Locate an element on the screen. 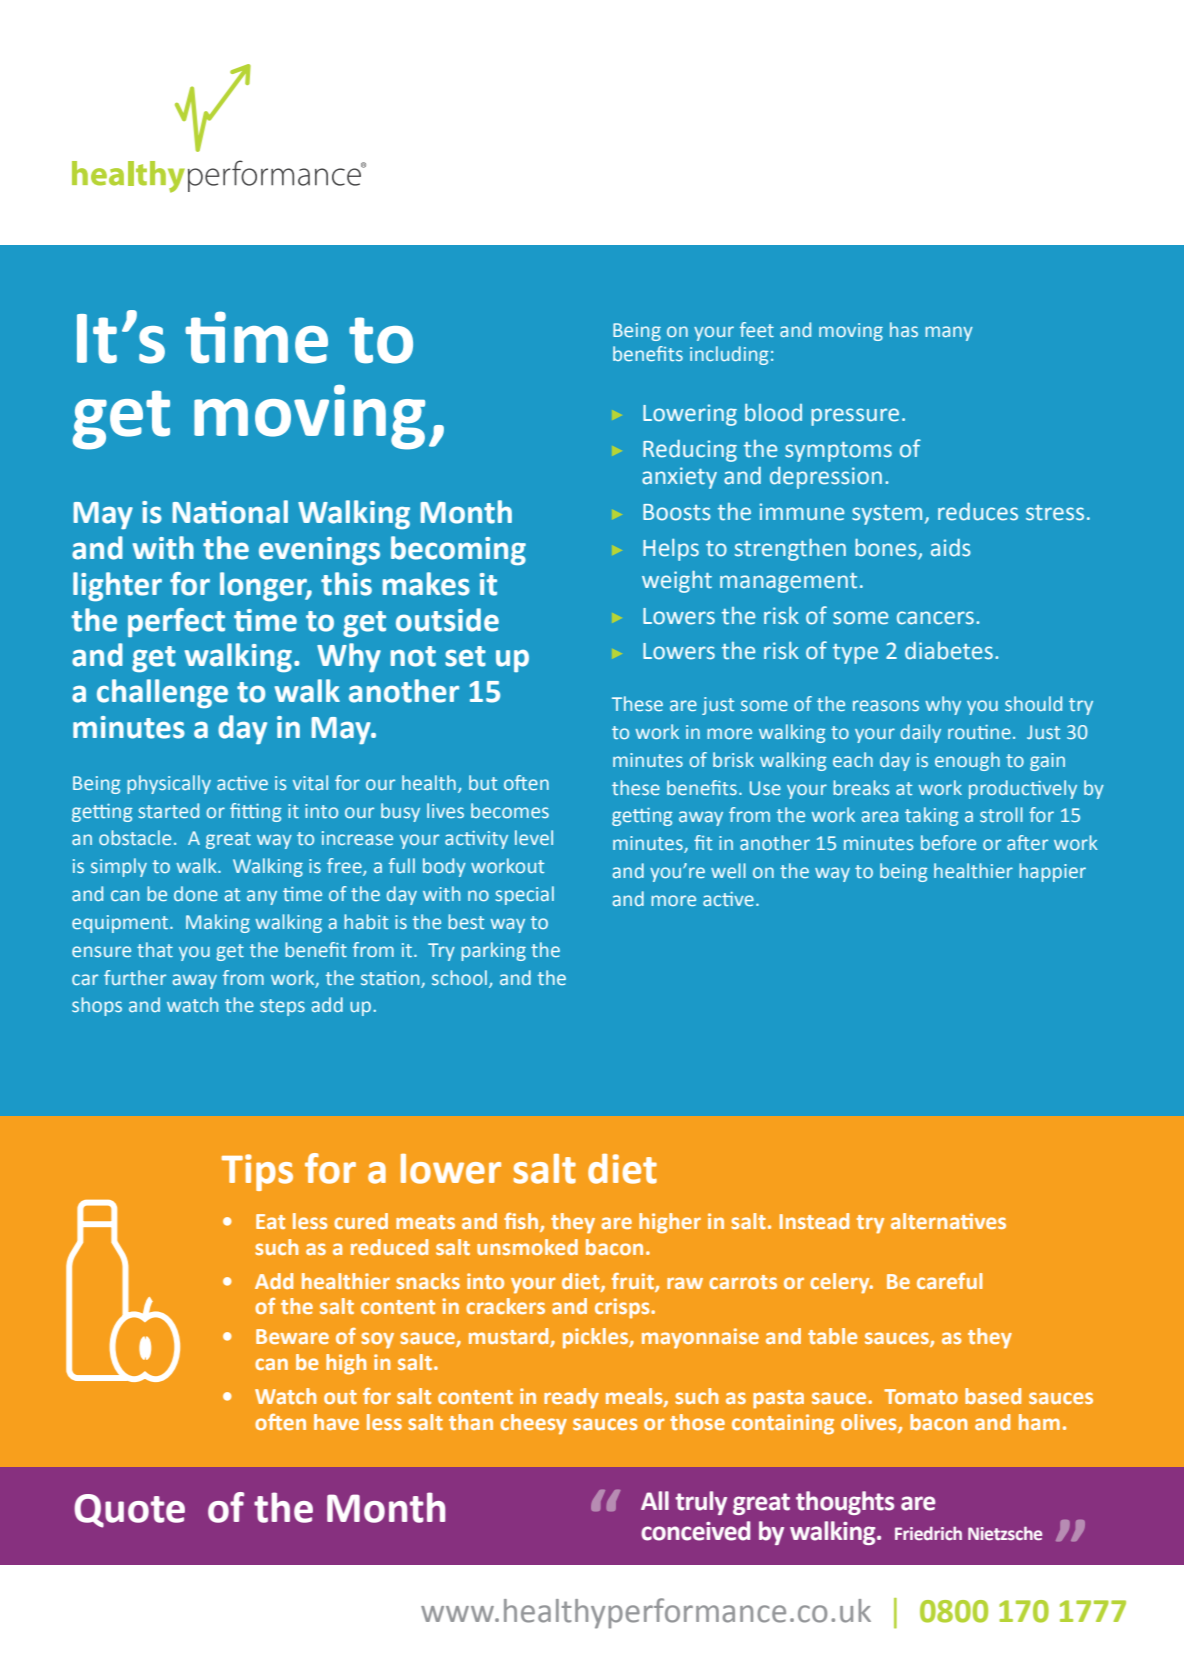 The image size is (1184, 1674). National is located at coordinates (230, 512).
